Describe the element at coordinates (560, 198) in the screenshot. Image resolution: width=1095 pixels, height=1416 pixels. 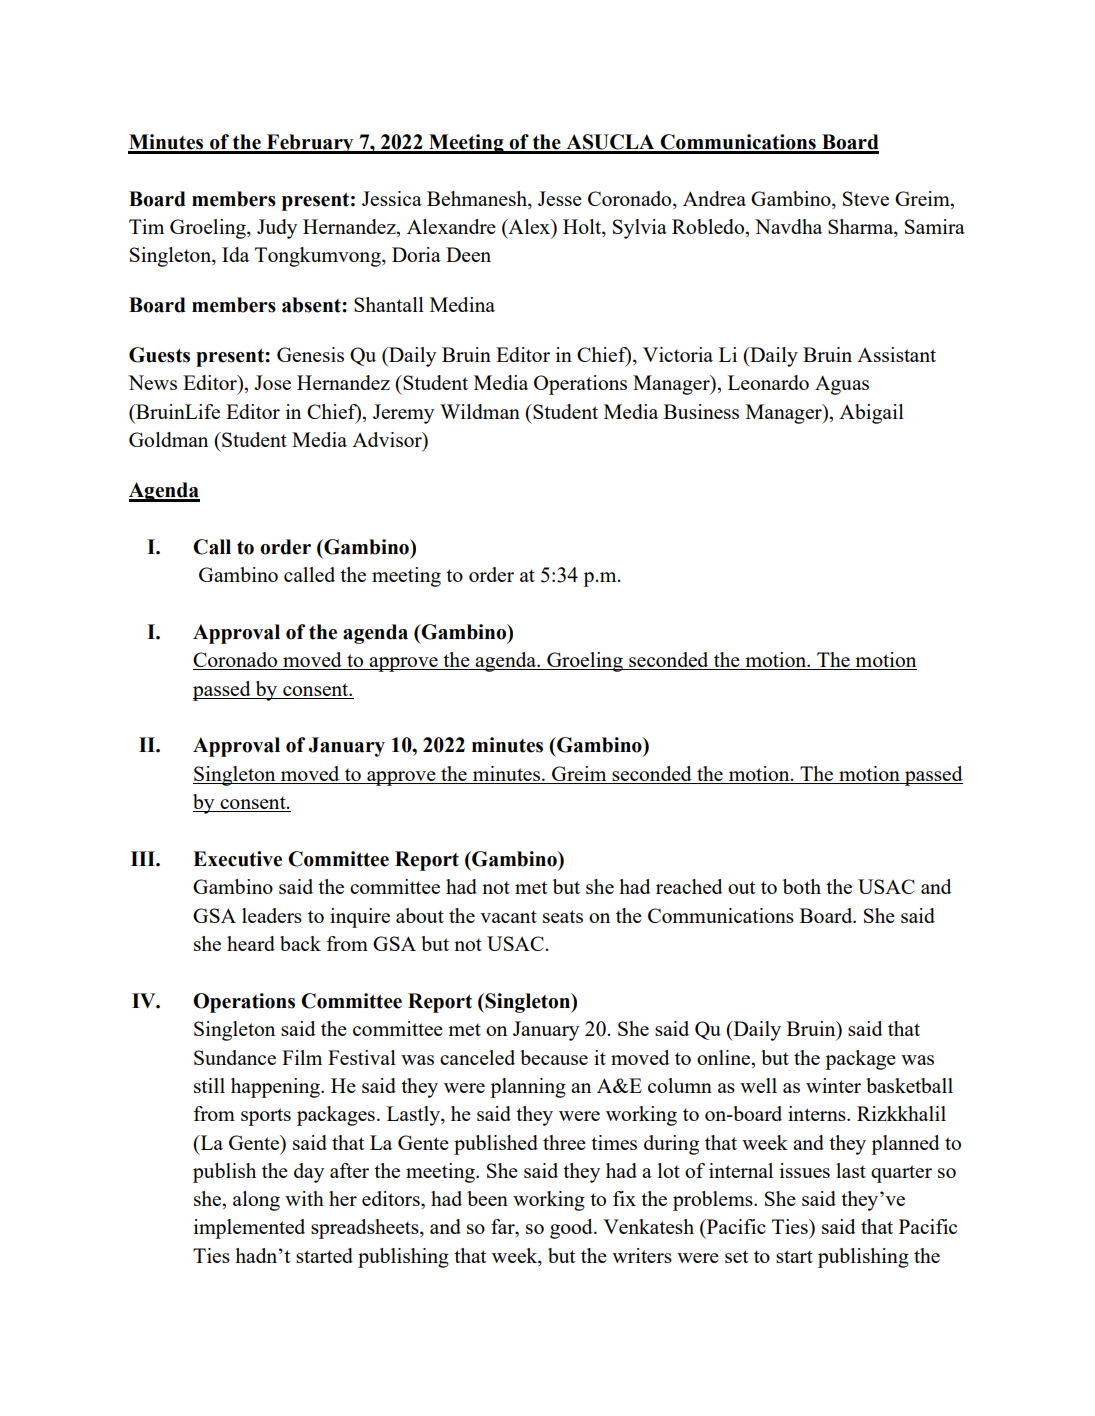
I see `Jesse` at that location.
